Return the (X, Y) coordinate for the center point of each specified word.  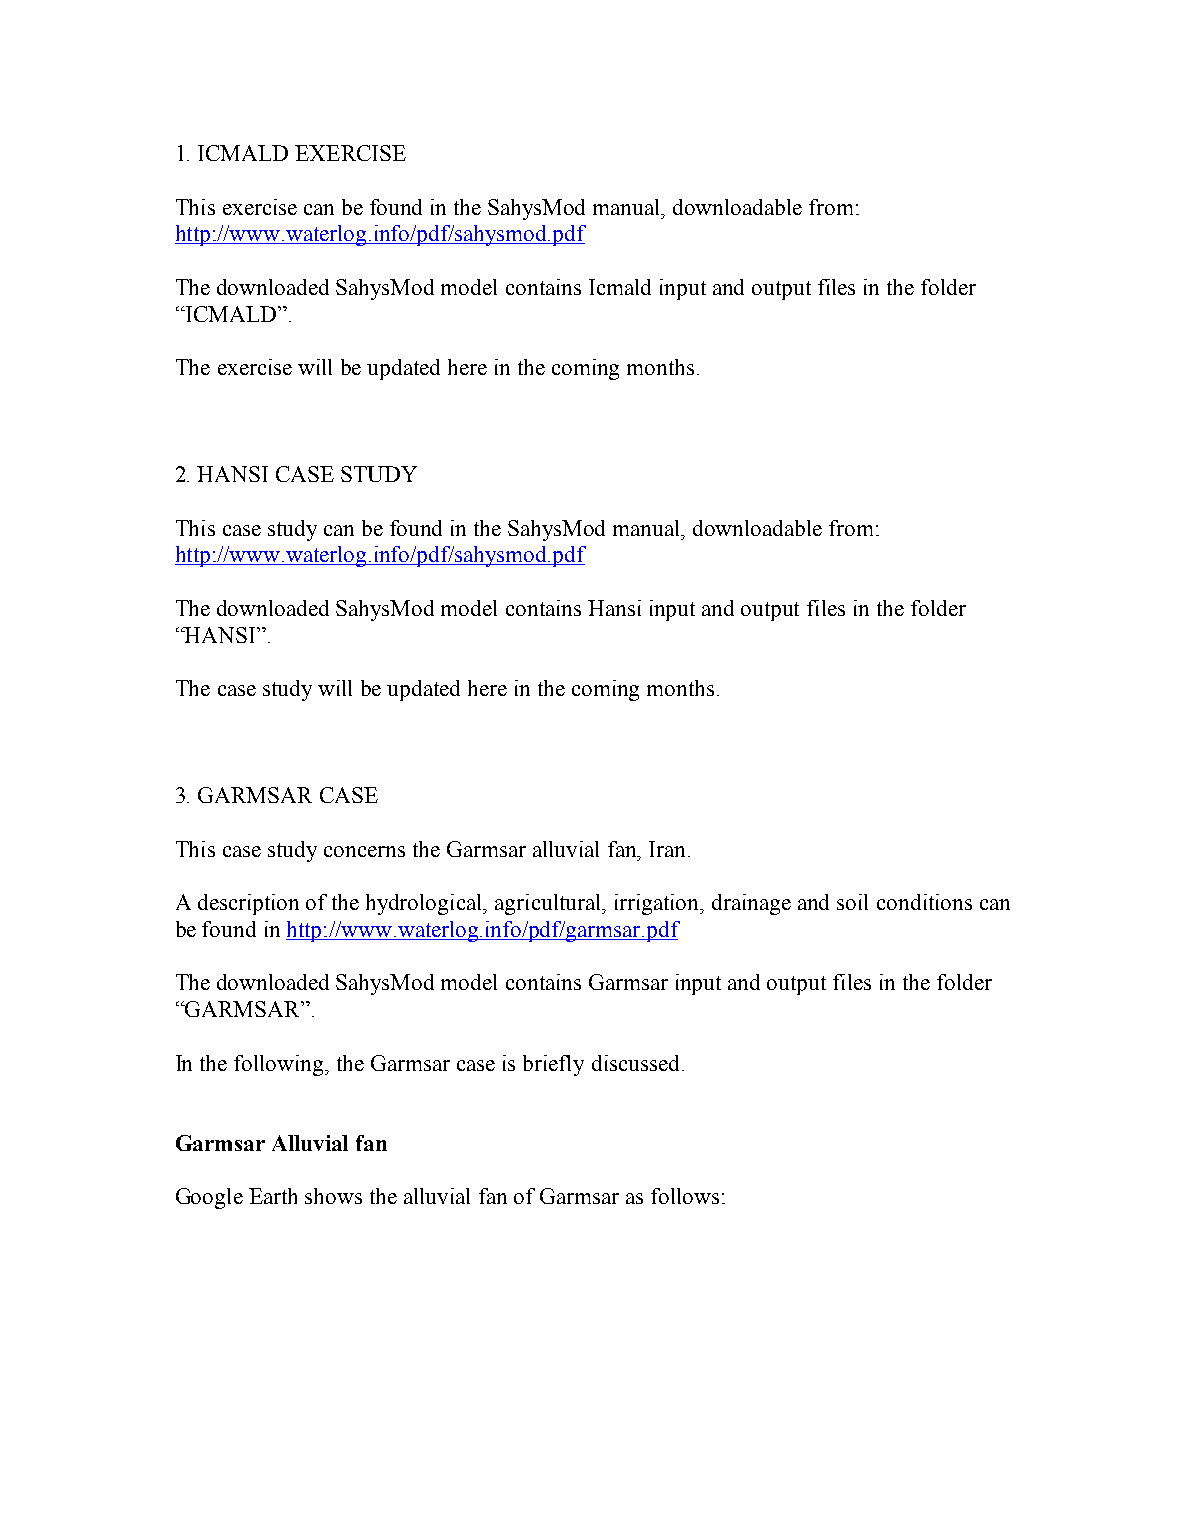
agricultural (549, 904)
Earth (273, 1196)
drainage (751, 904)
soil (852, 902)
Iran (669, 849)
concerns (364, 851)
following (280, 1065)
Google (209, 1198)
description (248, 904)
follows (685, 1196)
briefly (553, 1065)
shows (333, 1196)
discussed (635, 1063)
